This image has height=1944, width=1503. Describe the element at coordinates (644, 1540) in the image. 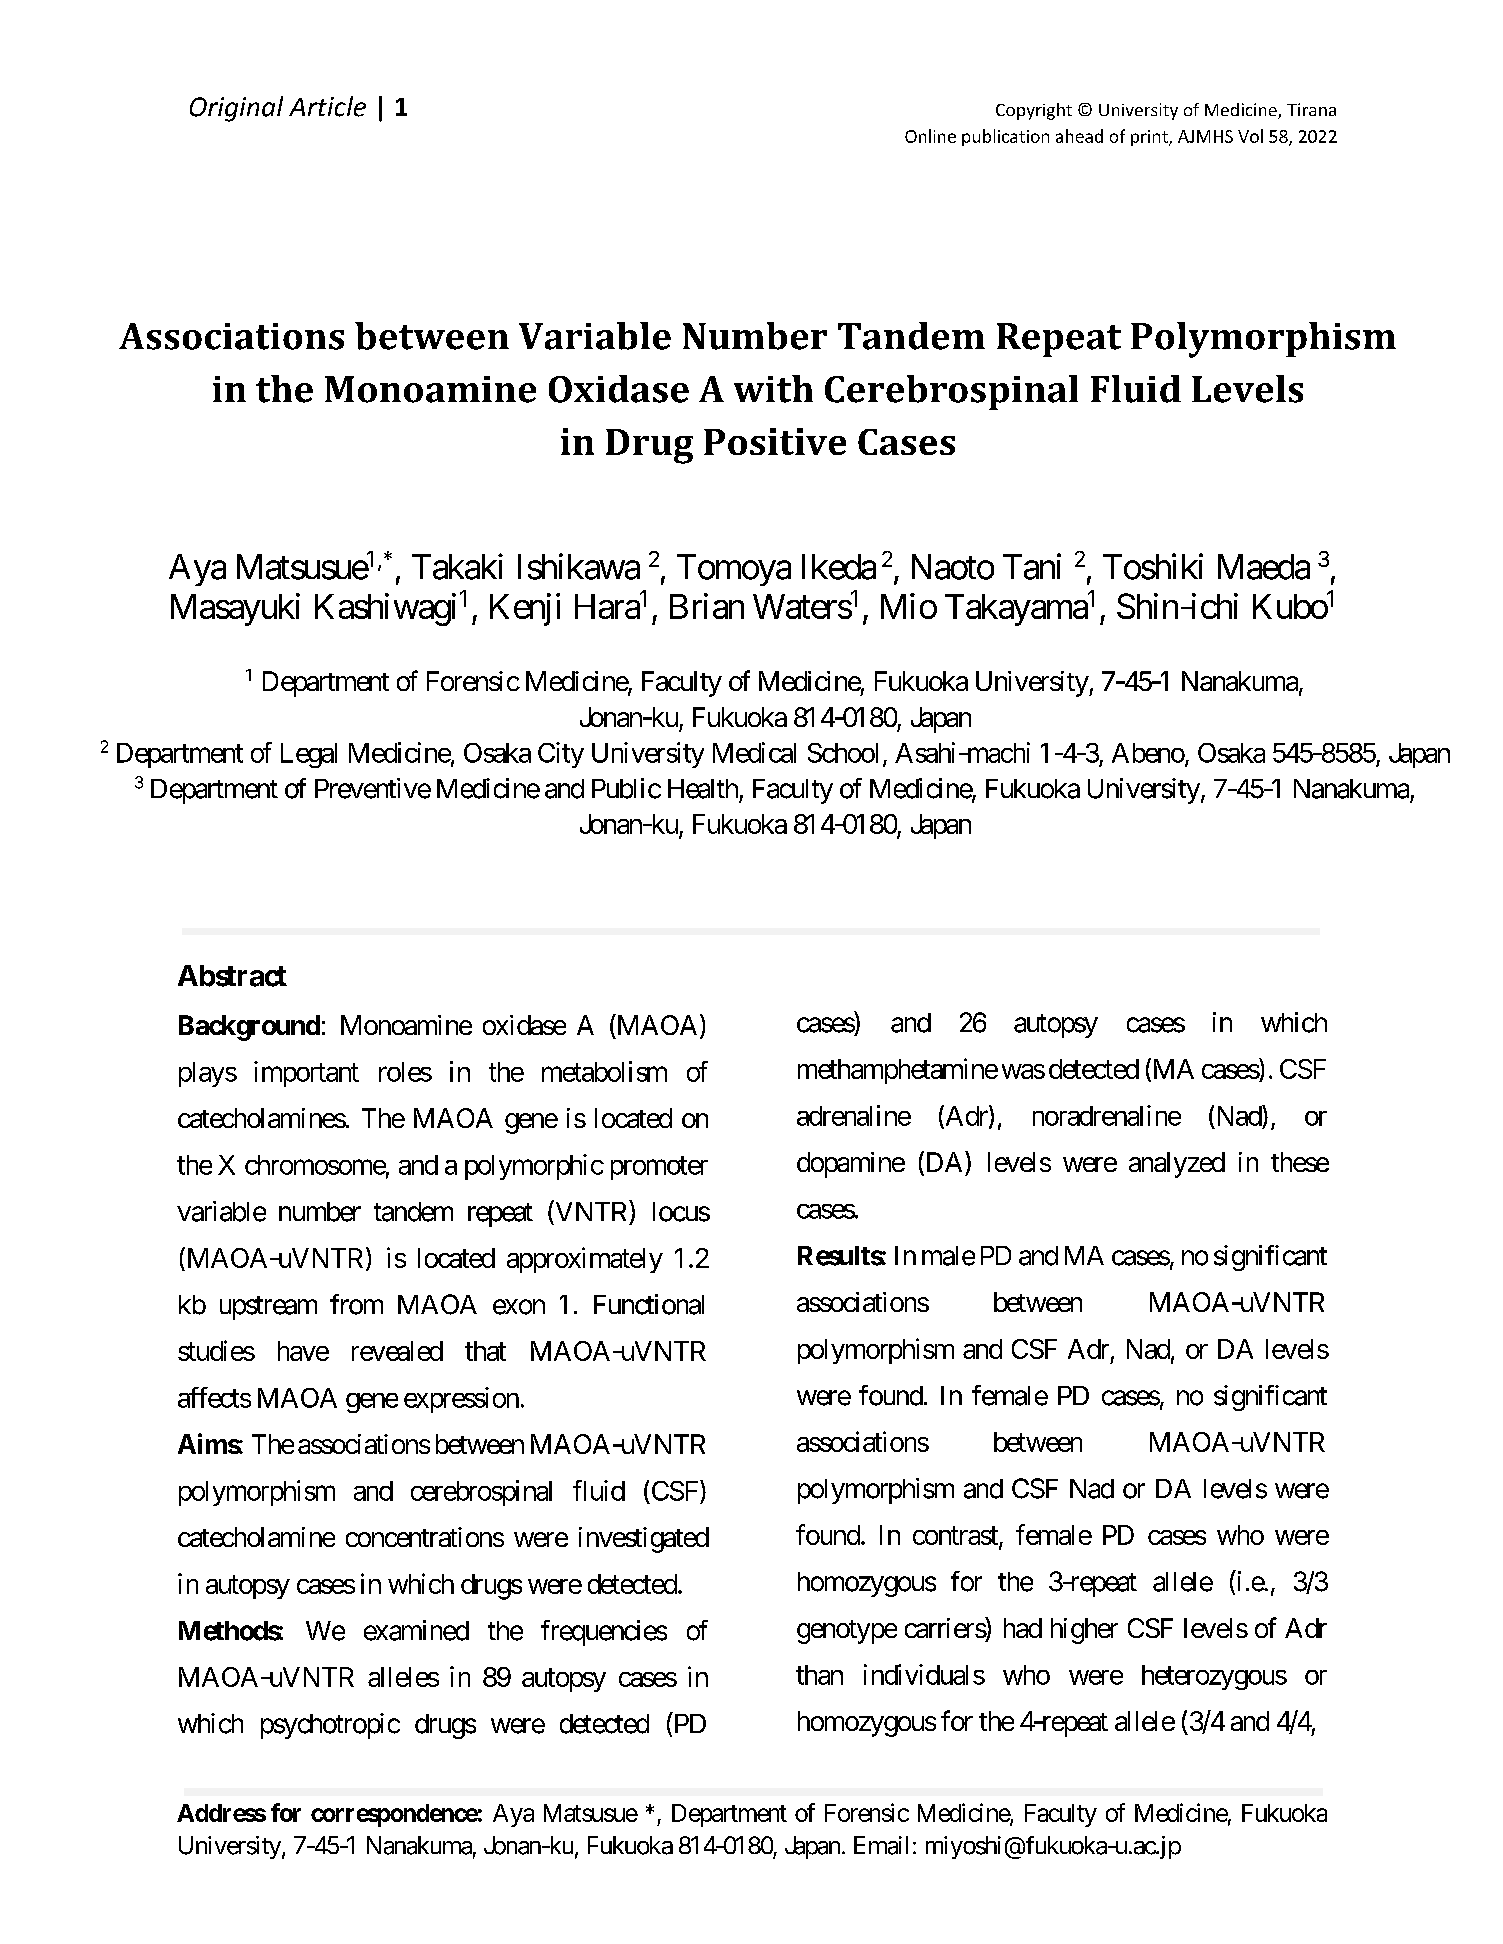

I see `investigated` at that location.
